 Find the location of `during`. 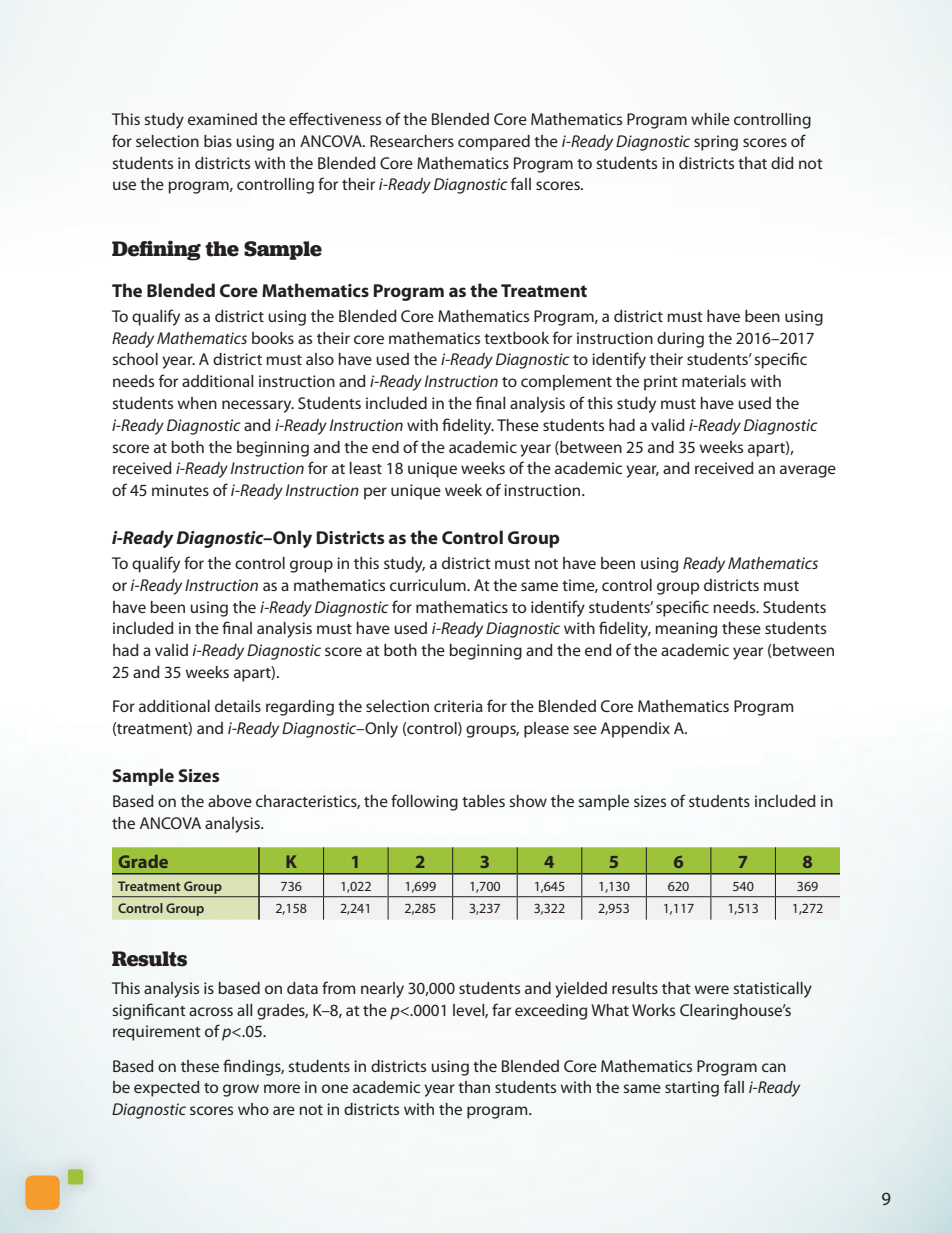

during is located at coordinates (680, 340).
